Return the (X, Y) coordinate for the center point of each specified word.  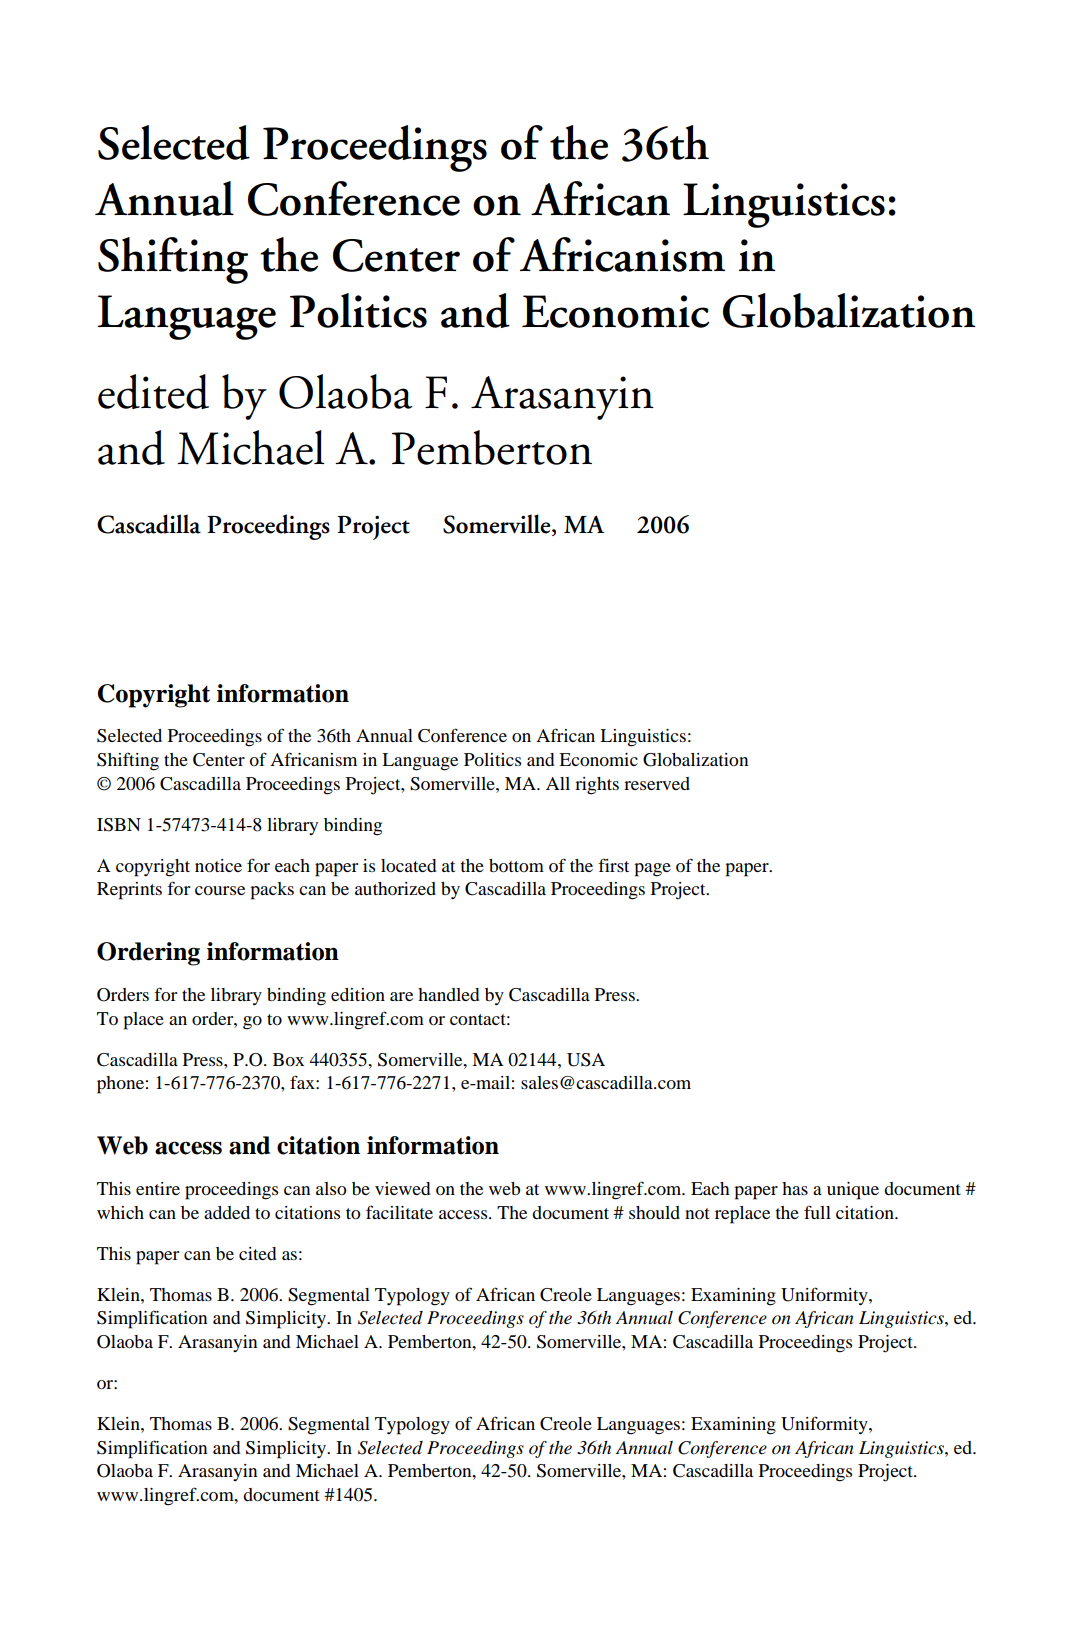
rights (597, 786)
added (227, 1212)
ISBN (119, 825)
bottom (516, 865)
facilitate (399, 1212)
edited (153, 391)
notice (218, 865)
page (652, 870)
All (558, 783)
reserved (657, 783)
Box (288, 1059)
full (817, 1212)
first (613, 865)
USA (586, 1060)
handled (448, 994)
